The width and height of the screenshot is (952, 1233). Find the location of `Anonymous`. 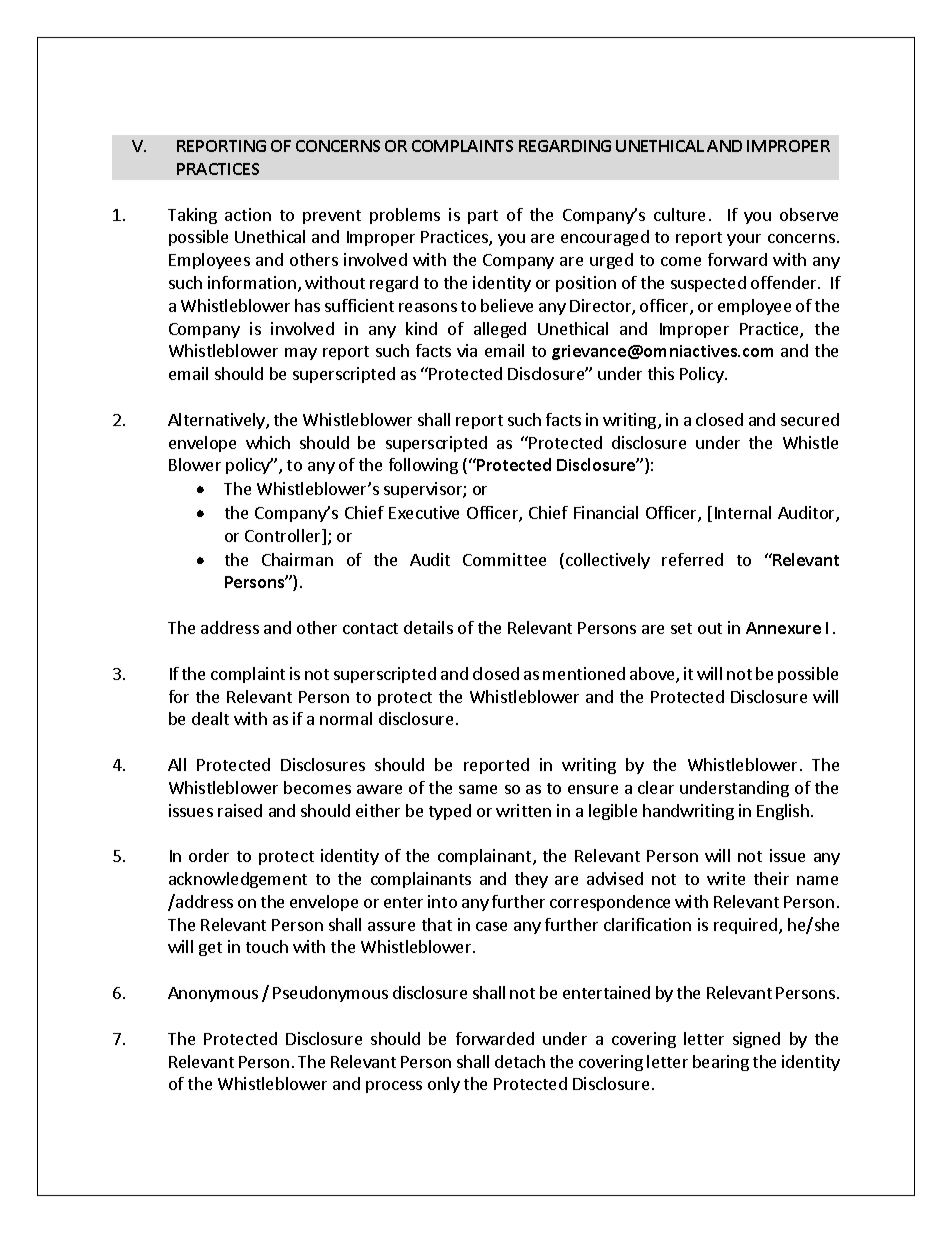

Anonymous is located at coordinates (213, 994).
